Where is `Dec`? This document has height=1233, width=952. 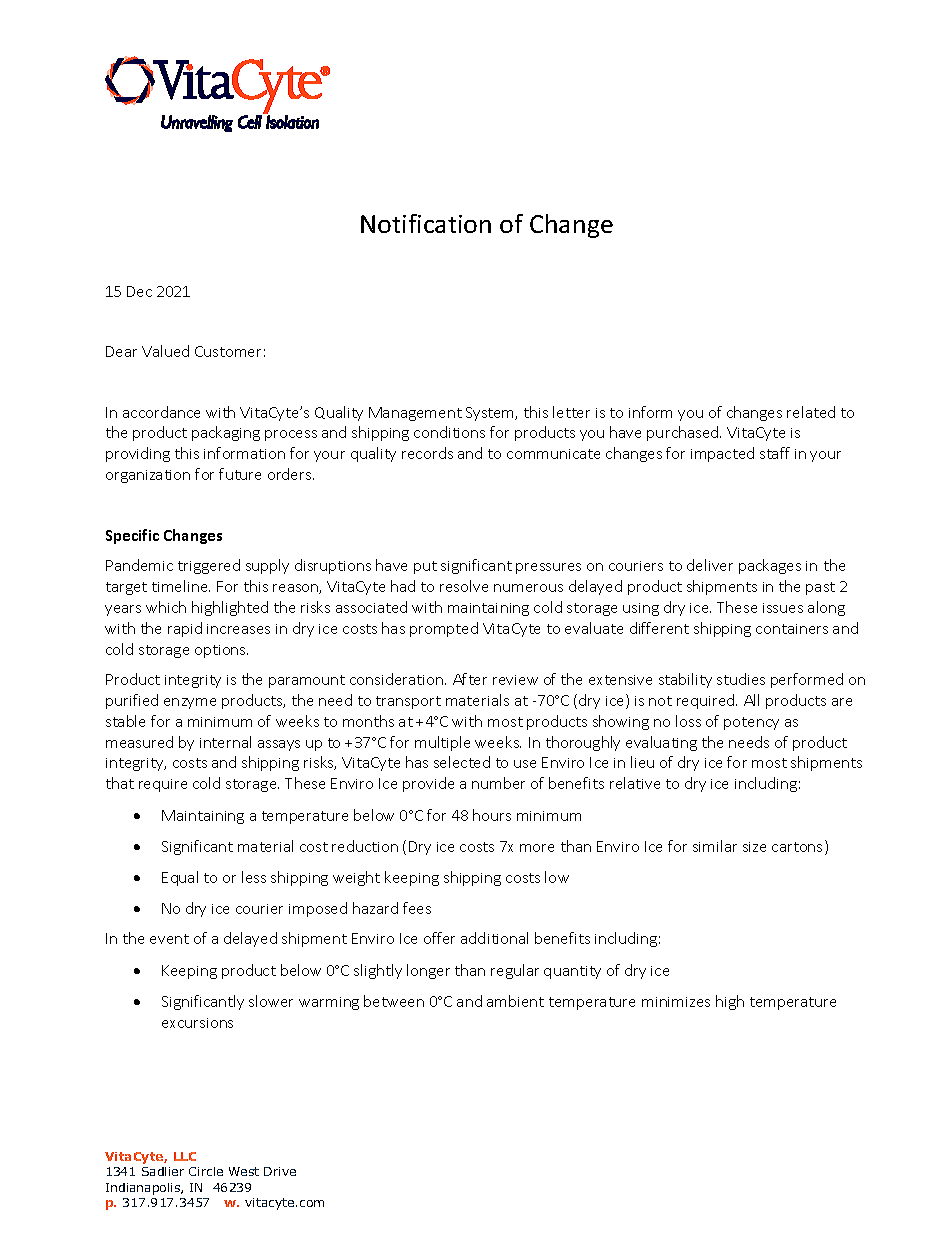 Dec is located at coordinates (139, 291).
